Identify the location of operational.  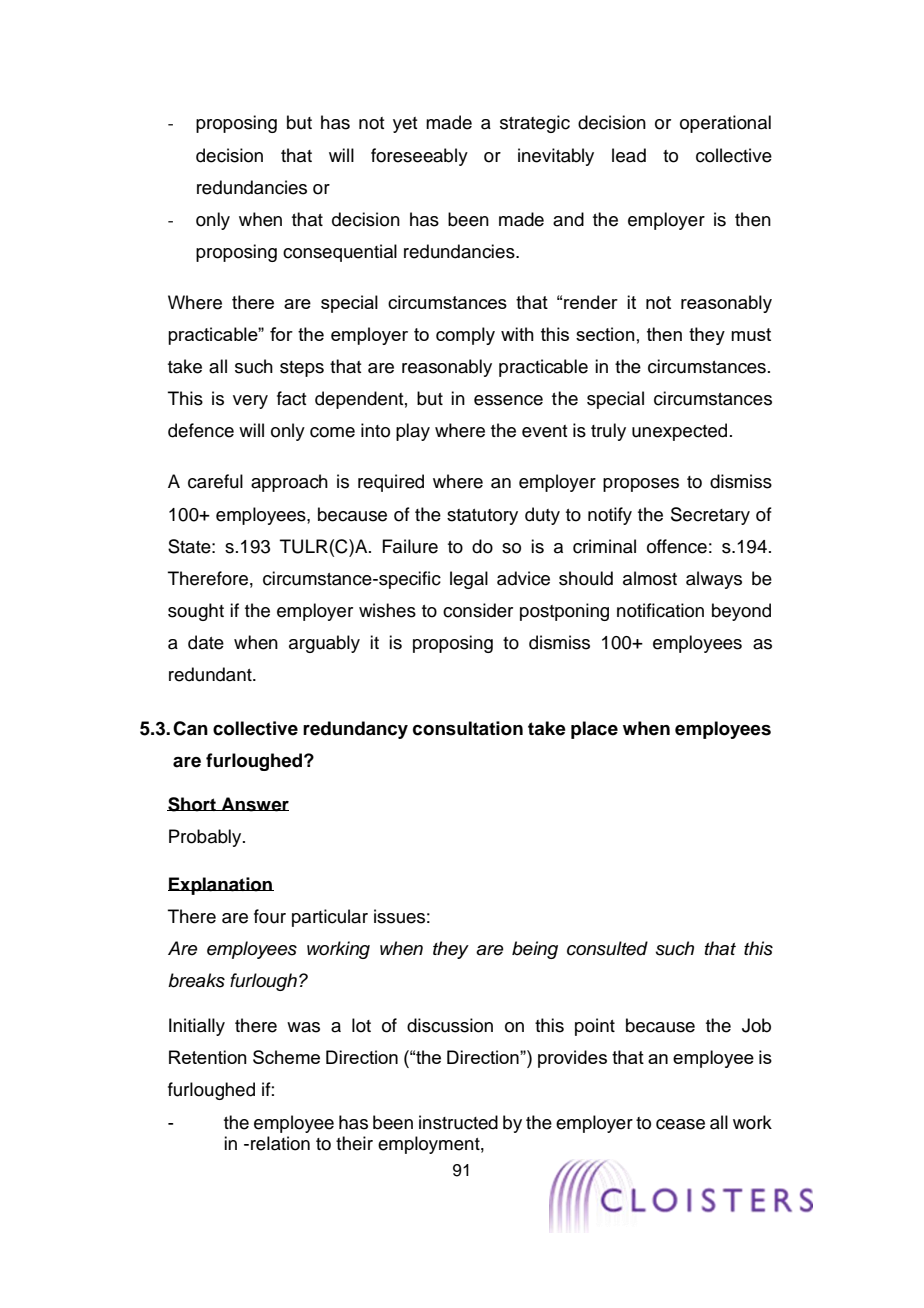
(725, 124).
